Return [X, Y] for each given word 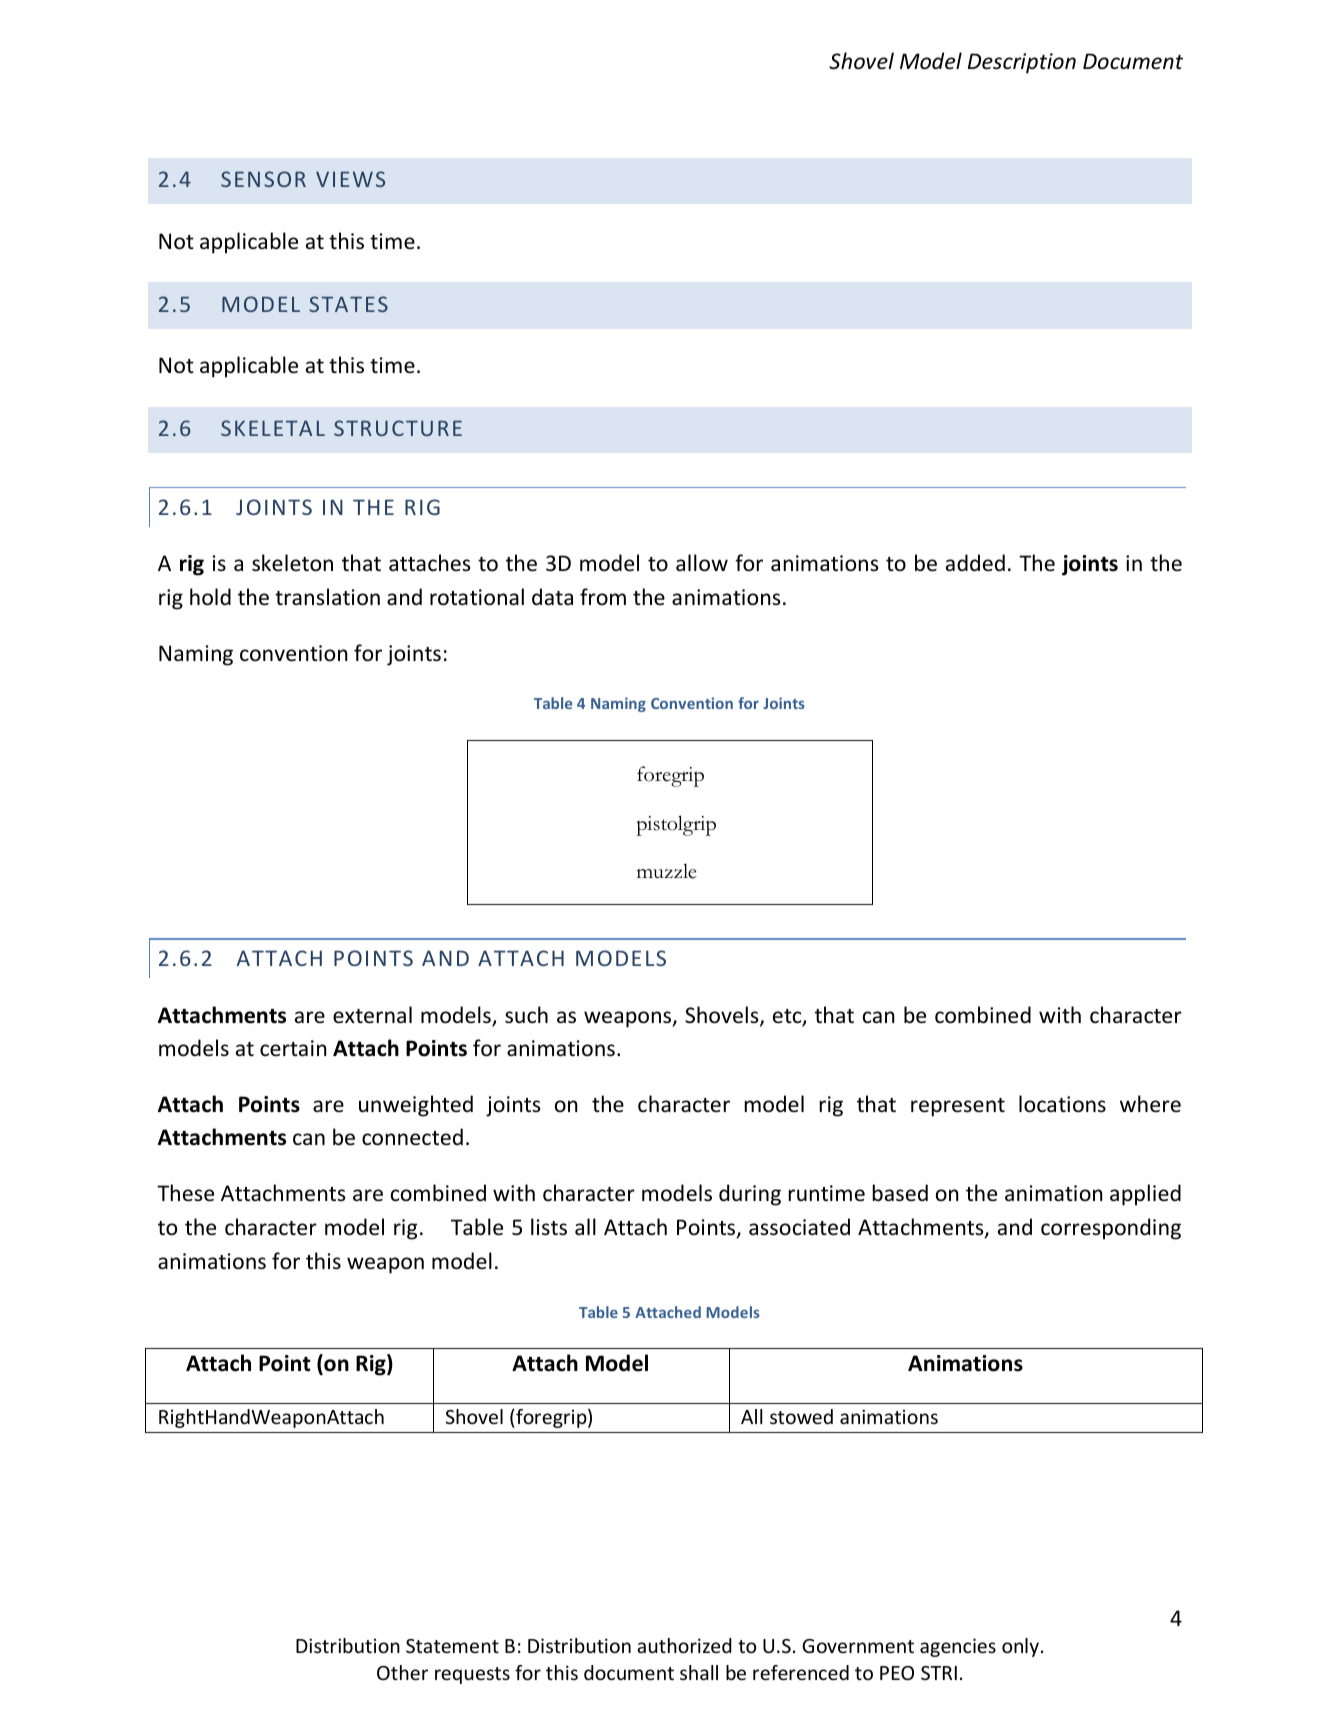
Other [402, 1672]
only [1020, 1647]
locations [1062, 1104]
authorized [684, 1645]
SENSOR [263, 179]
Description [1022, 63]
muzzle [667, 871]
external [372, 1015]
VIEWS [350, 179]
